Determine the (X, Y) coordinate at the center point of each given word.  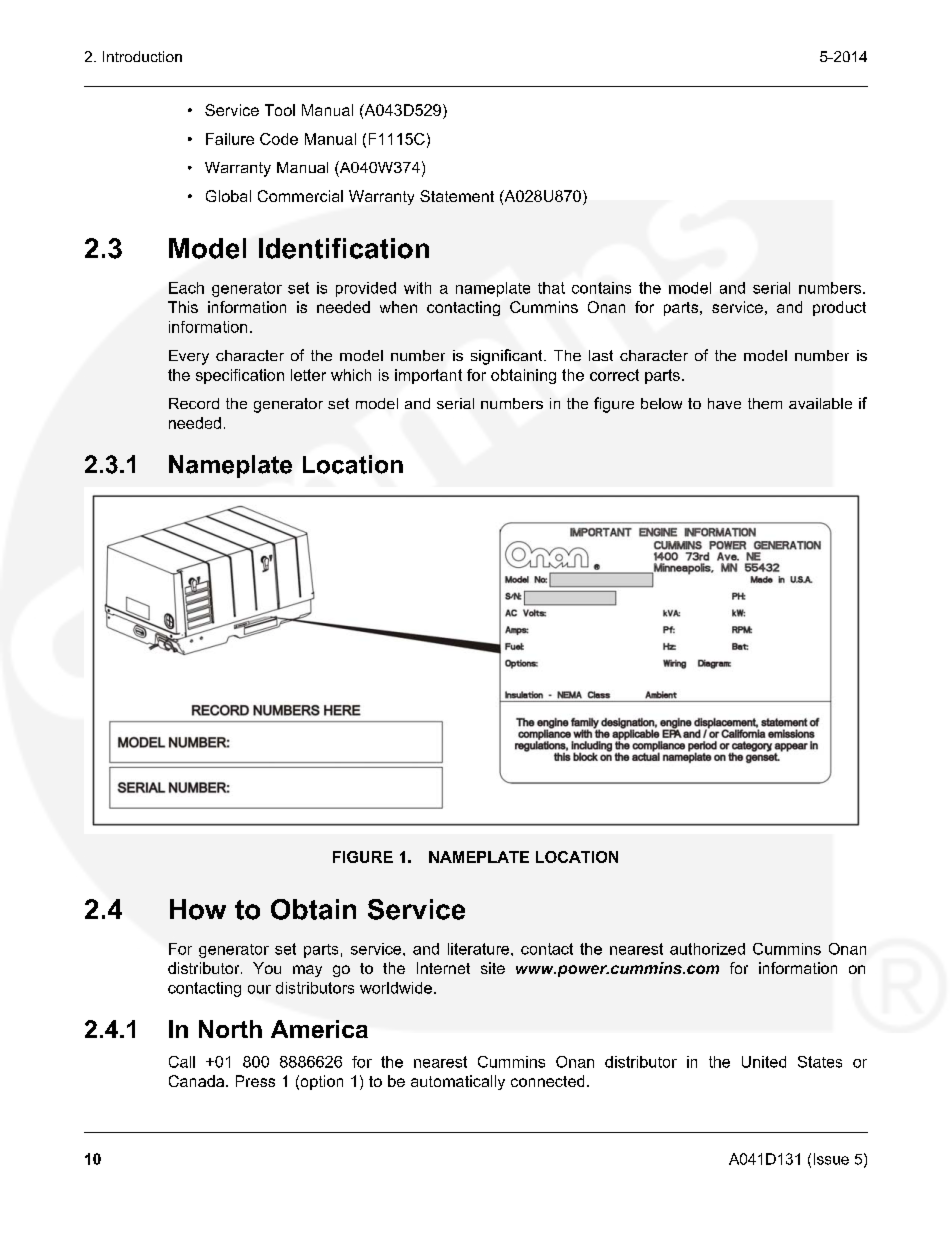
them (765, 403)
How (198, 909)
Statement (457, 196)
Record (194, 403)
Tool (280, 110)
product (839, 308)
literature (480, 949)
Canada (198, 1081)
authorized (707, 949)
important (428, 376)
